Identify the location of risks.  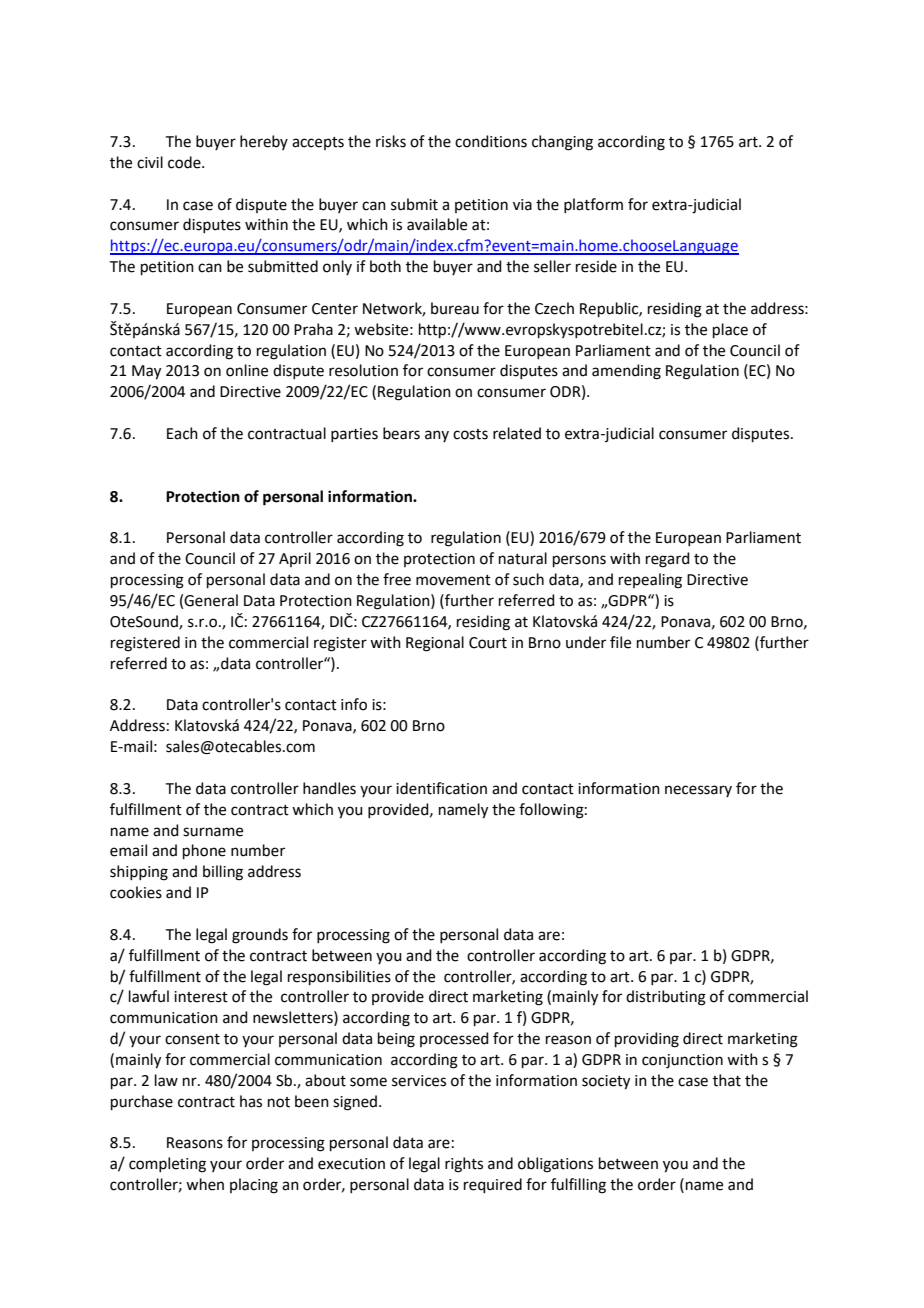
(391, 141).
